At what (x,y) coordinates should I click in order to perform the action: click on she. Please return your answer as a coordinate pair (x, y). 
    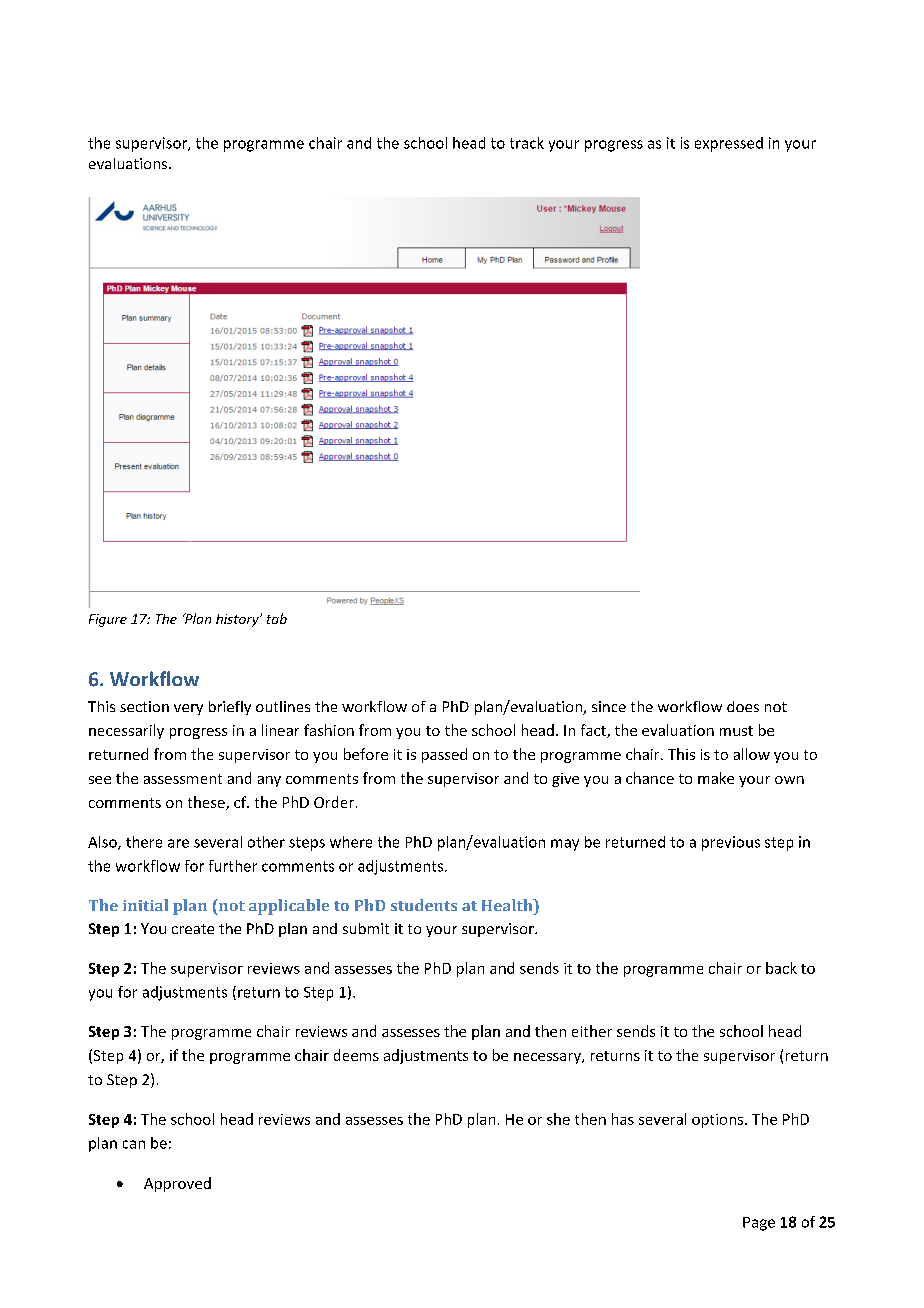
    Looking at the image, I should click on (558, 1119).
